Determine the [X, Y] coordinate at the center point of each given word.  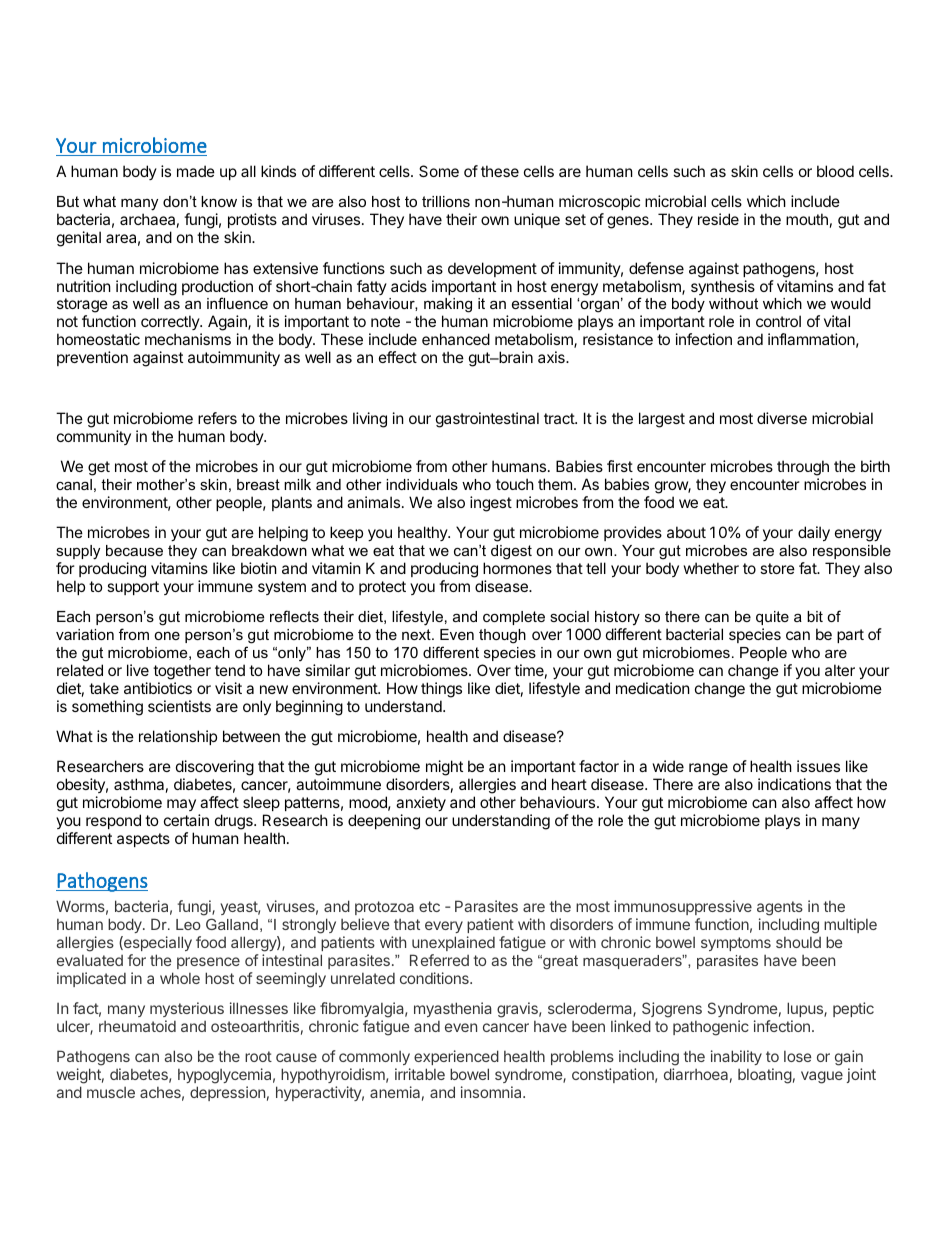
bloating [765, 1076]
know [219, 201]
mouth [807, 219]
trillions [446, 201]
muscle [111, 1092]
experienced [456, 1057]
